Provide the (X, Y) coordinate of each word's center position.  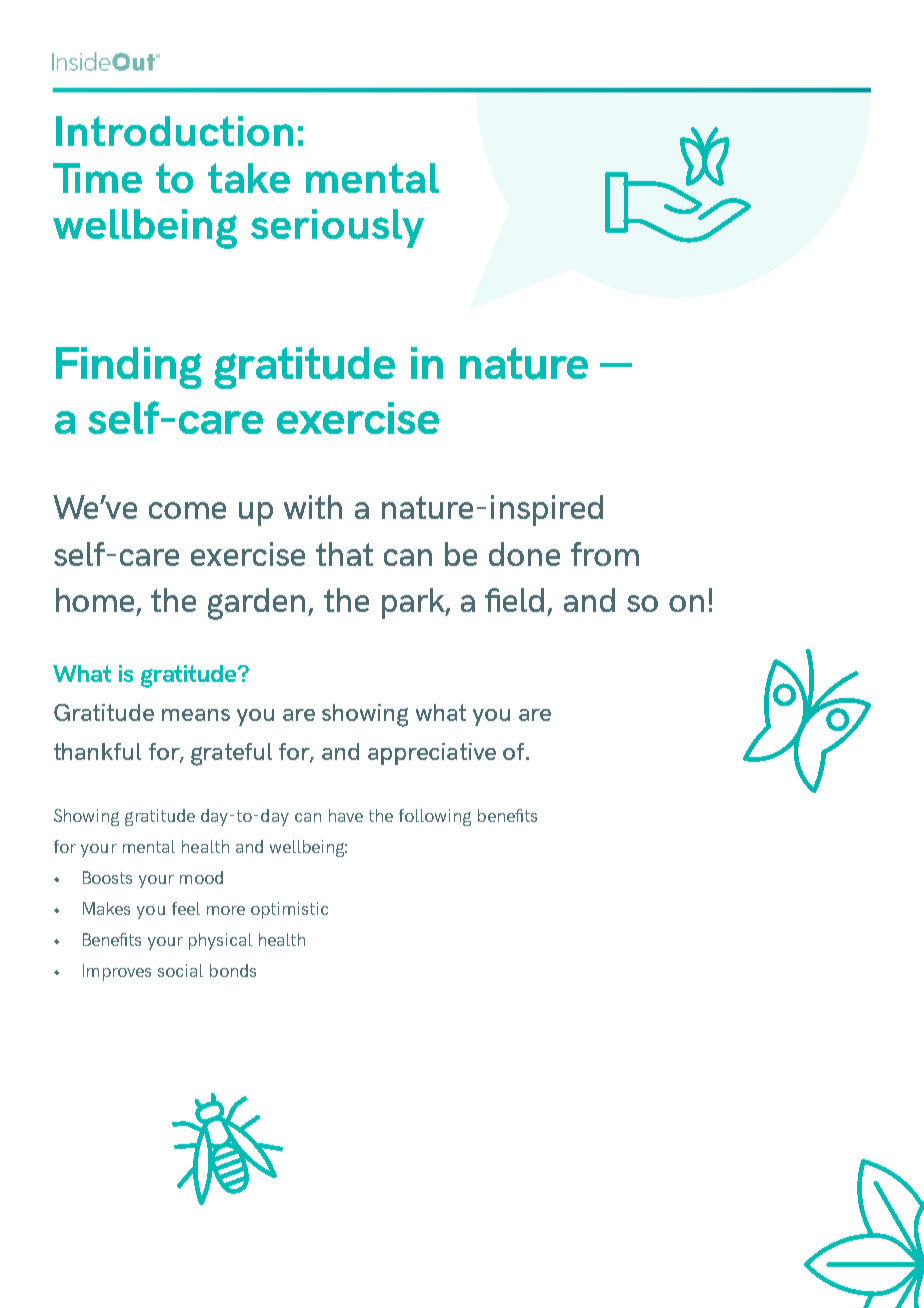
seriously (337, 228)
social (180, 970)
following (435, 817)
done (524, 554)
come (187, 510)
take (249, 178)
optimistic (289, 910)
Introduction (174, 131)
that (344, 554)
